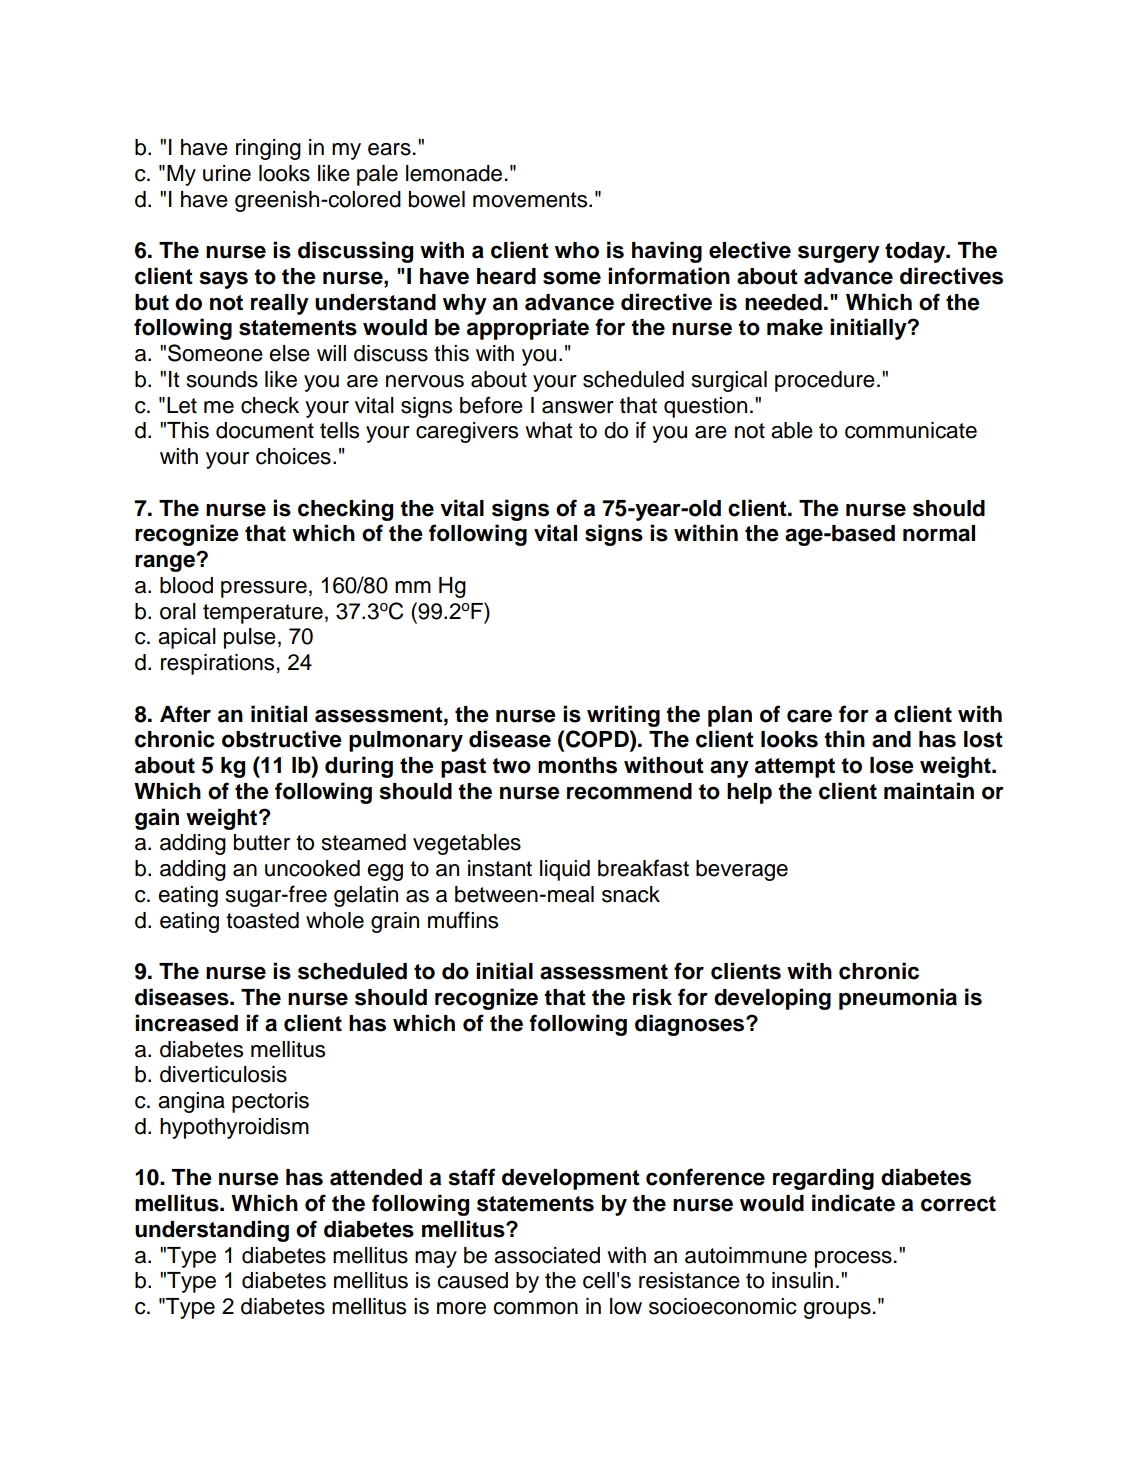 The image size is (1142, 1478). Describe the element at coordinates (898, 999) in the screenshot. I see `pneumonia` at that location.
